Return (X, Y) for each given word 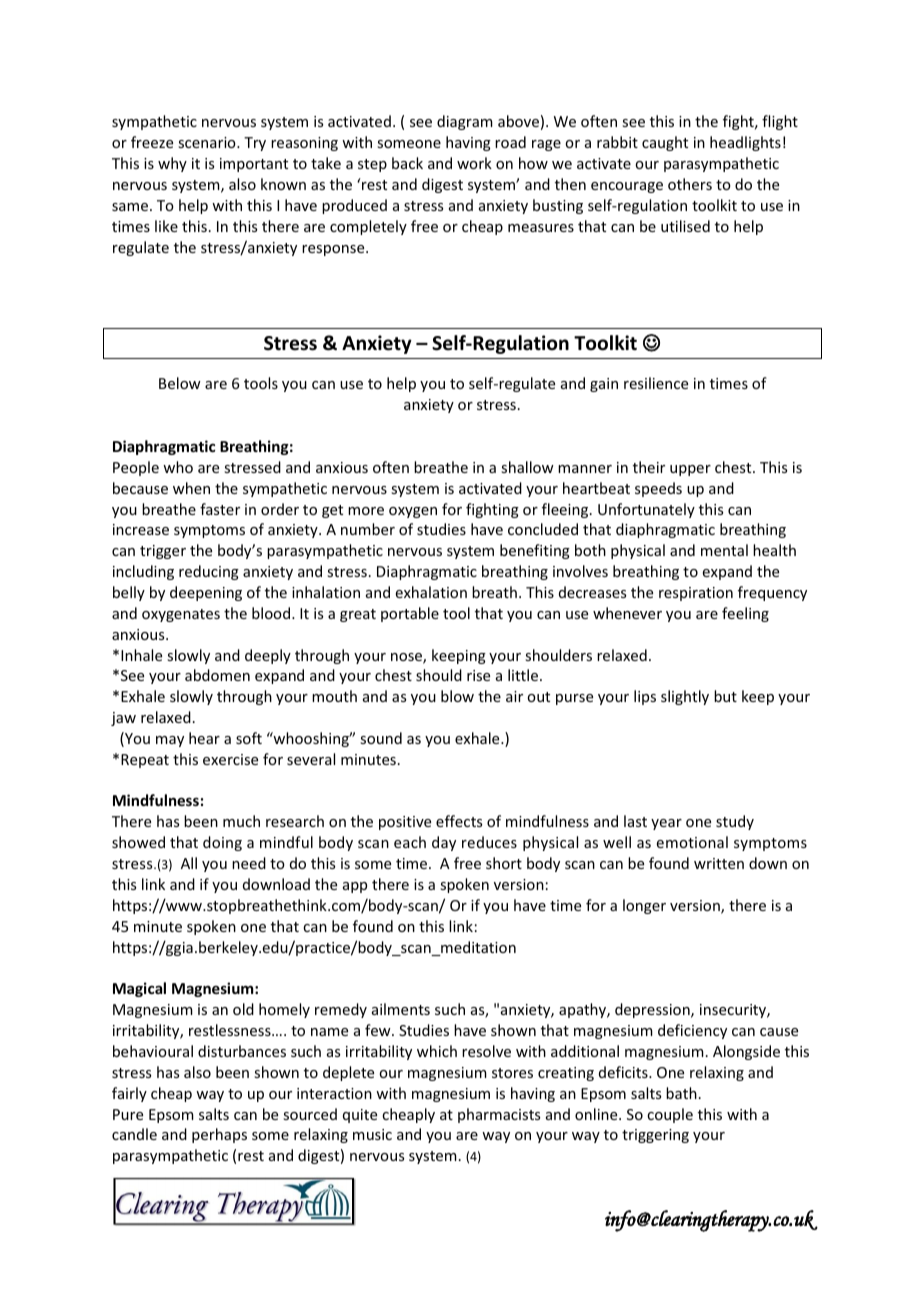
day (444, 843)
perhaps (219, 1135)
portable (410, 614)
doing (222, 843)
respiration (696, 594)
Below (180, 383)
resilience (656, 383)
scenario (208, 142)
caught (665, 143)
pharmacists (499, 1115)
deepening (206, 593)
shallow (527, 467)
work (474, 163)
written (719, 863)
